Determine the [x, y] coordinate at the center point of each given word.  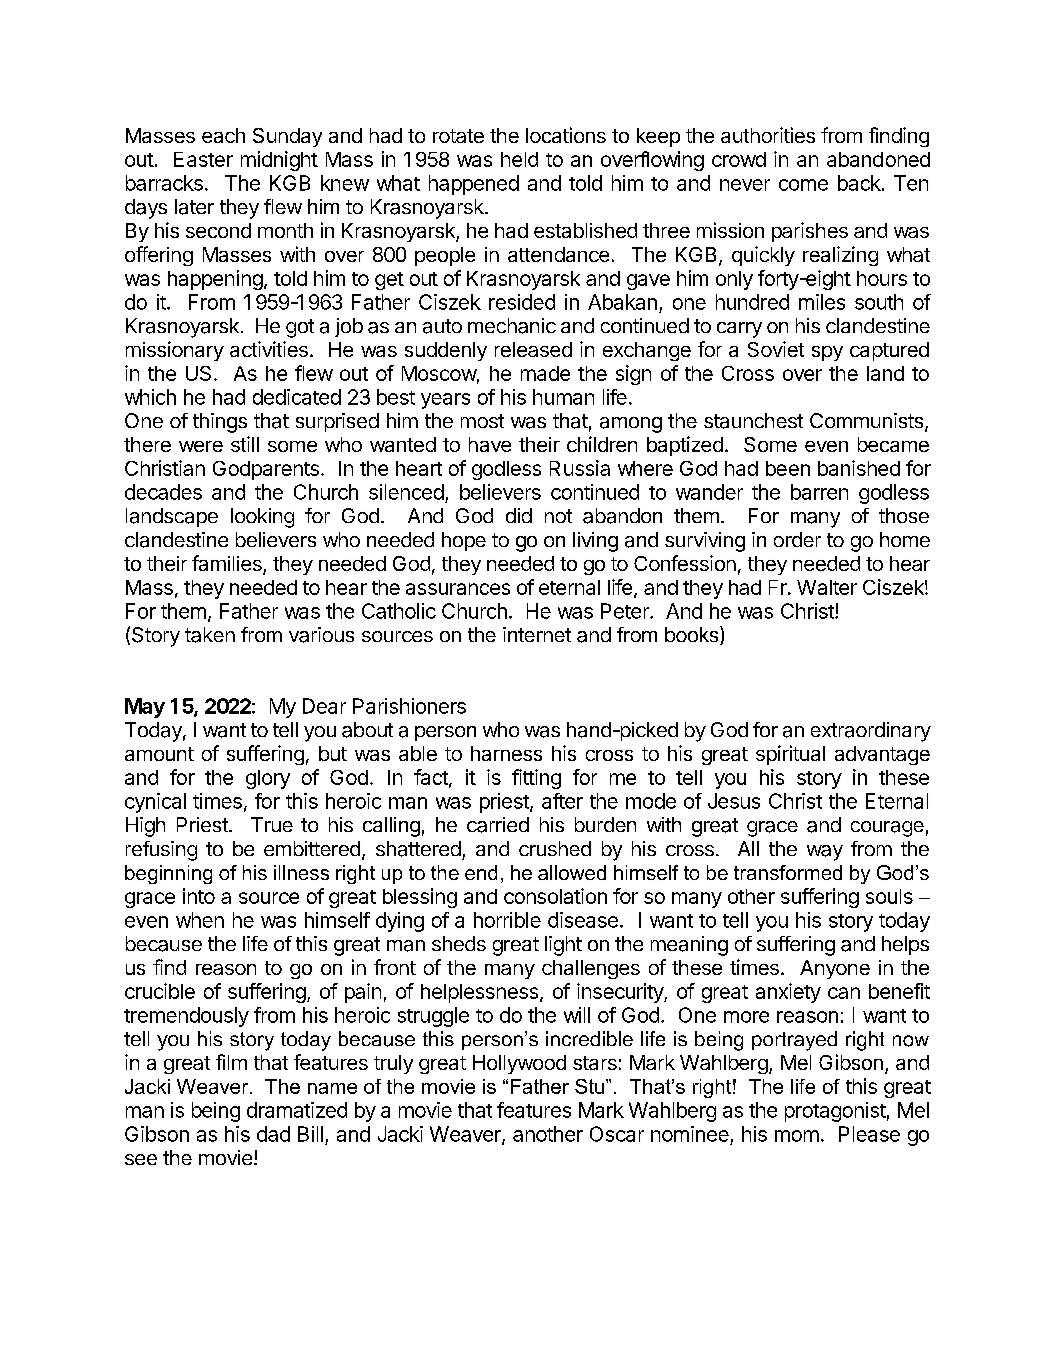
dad [273, 1134]
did [519, 515]
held [519, 159]
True [272, 824]
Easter [203, 159]
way [825, 853]
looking [262, 518]
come [803, 185]
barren [819, 492]
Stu [589, 1086]
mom [797, 1136]
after [562, 801]
